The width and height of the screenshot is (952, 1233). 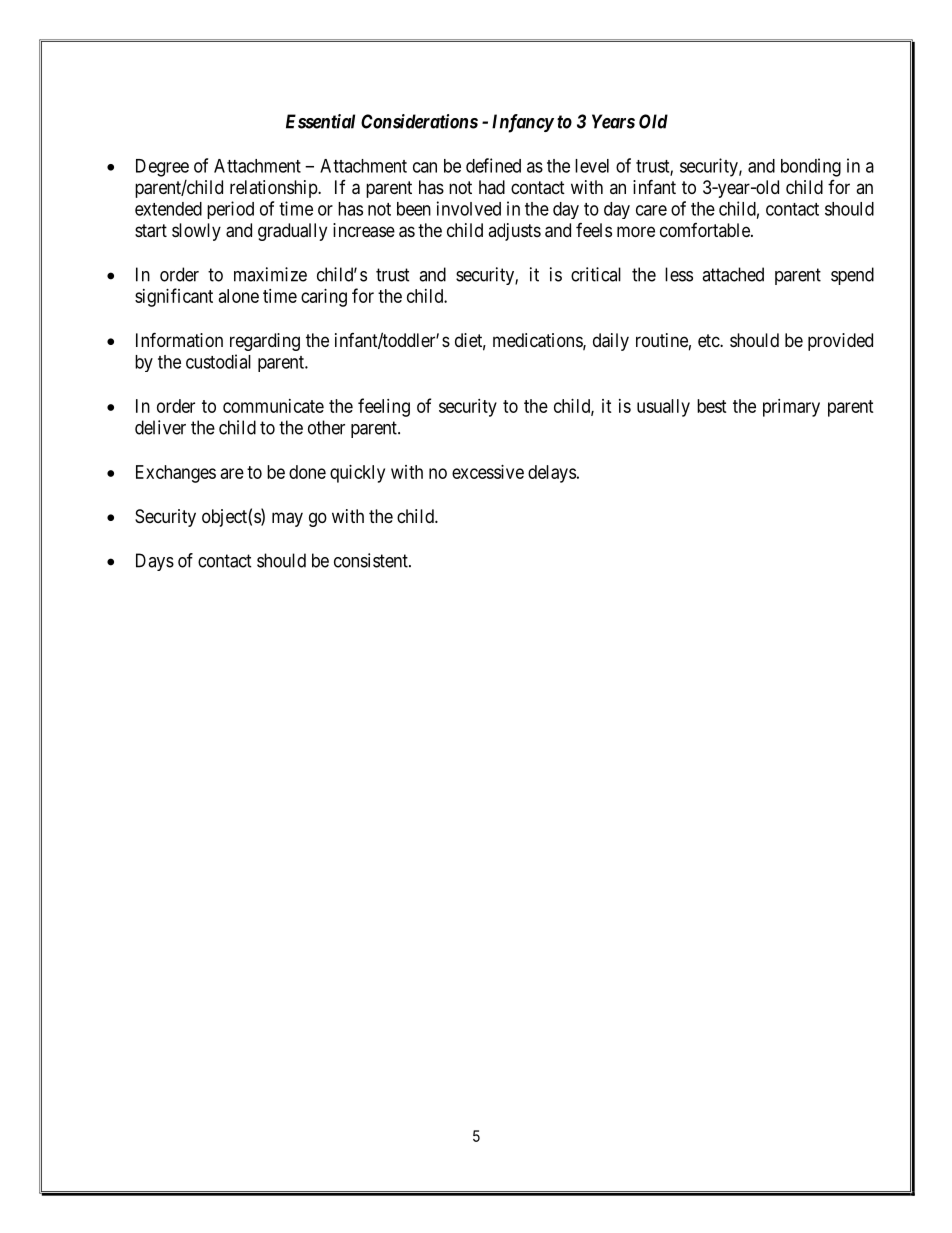 I want to click on critical, so click(x=596, y=274).
